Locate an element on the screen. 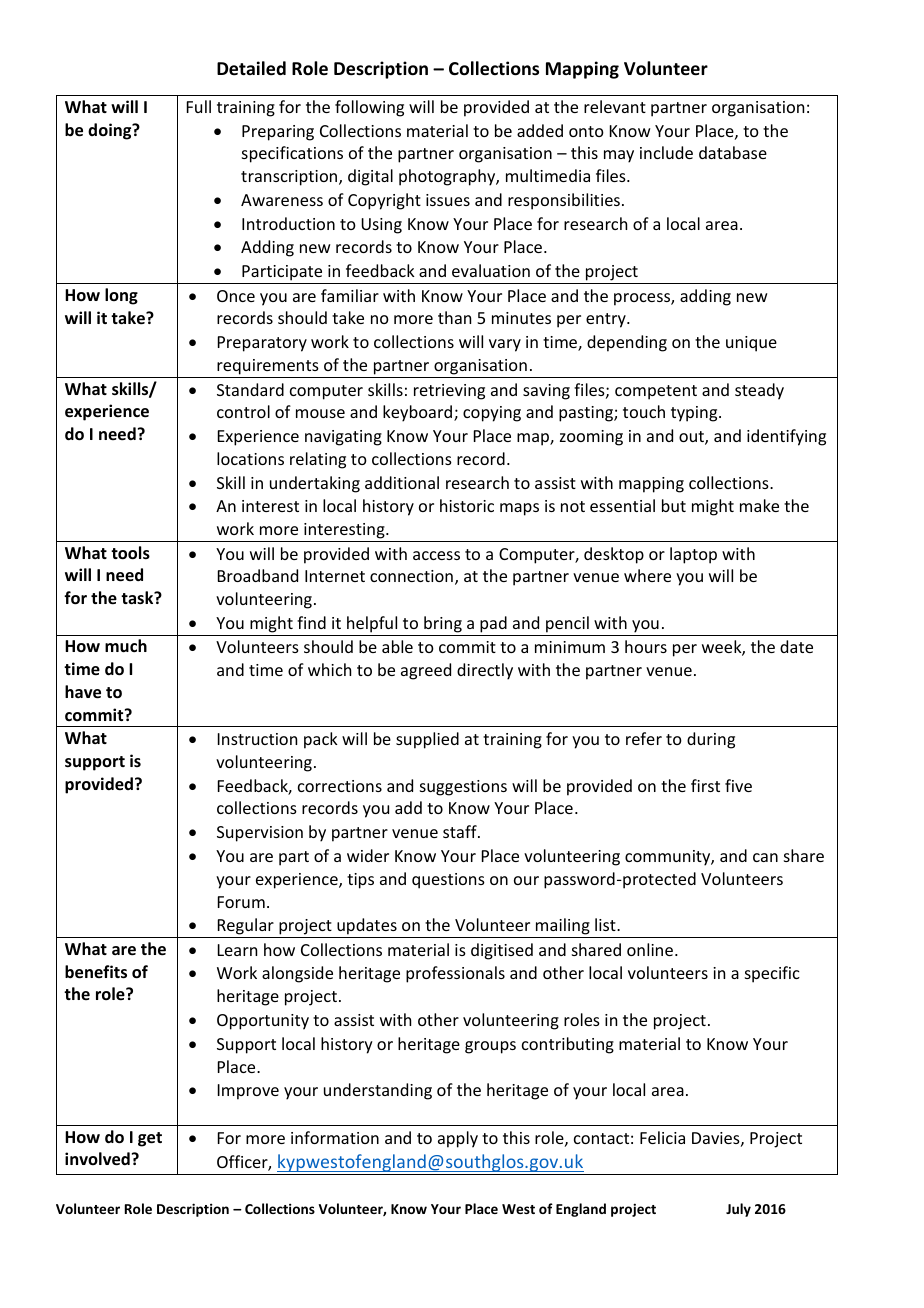 The width and height of the screenshot is (924, 1308). Standard is located at coordinates (250, 389).
